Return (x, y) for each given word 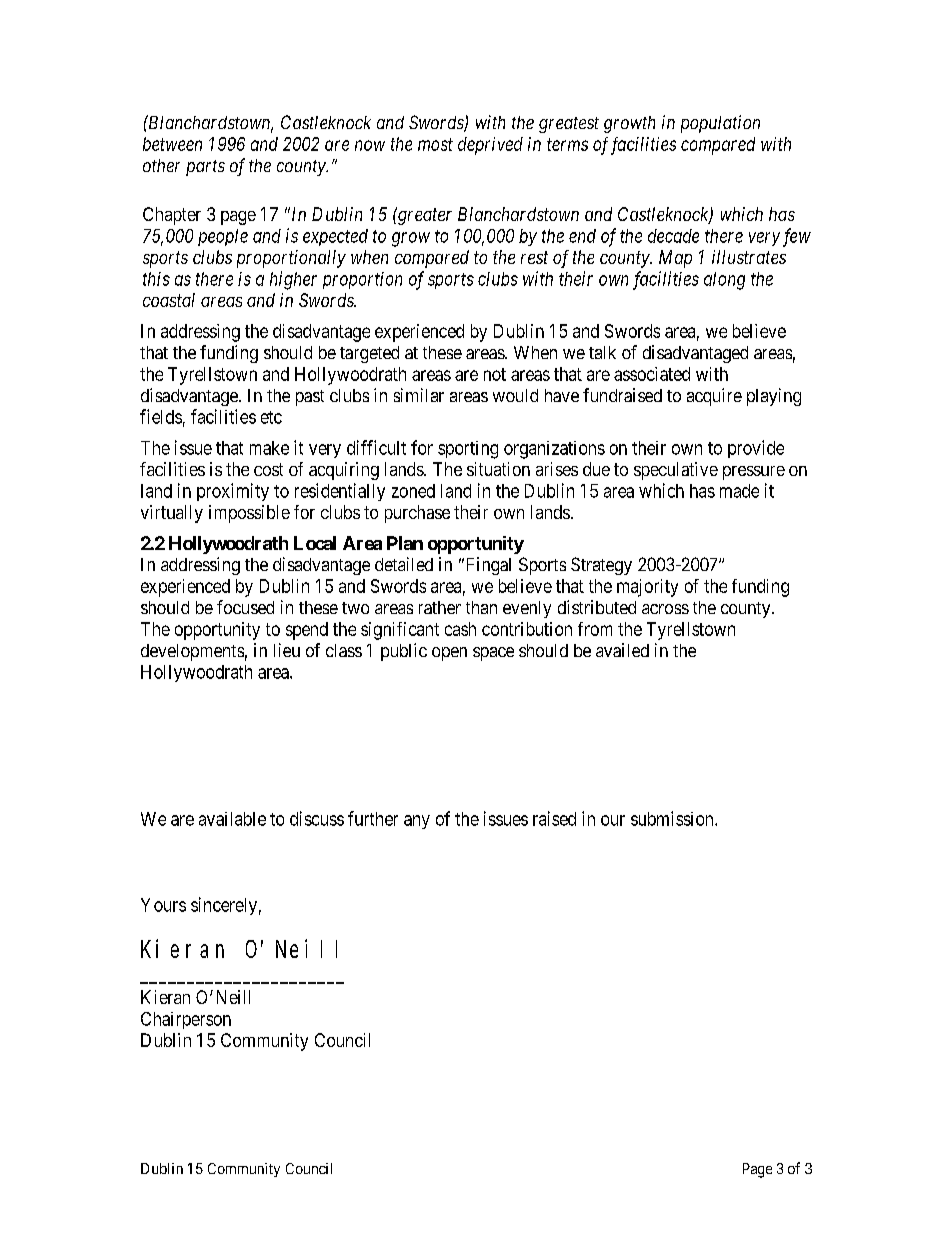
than (481, 607)
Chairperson (186, 1020)
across (665, 609)
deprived (490, 146)
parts (205, 168)
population (720, 124)
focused (245, 607)
